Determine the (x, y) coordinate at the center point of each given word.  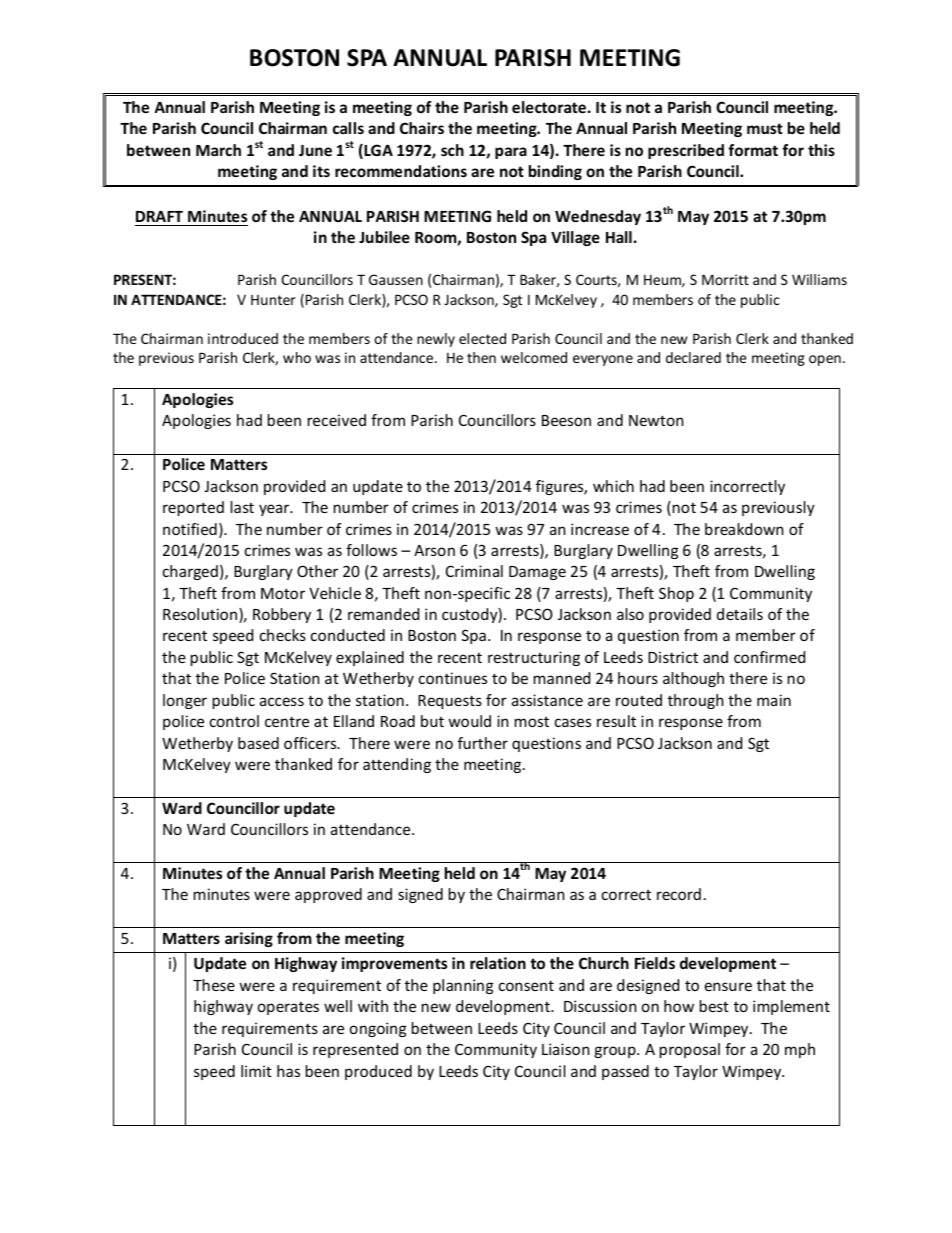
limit (256, 1071)
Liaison (565, 1049)
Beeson (566, 420)
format (753, 150)
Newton (656, 420)
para (511, 153)
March (218, 150)
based (258, 743)
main (774, 700)
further (483, 743)
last (242, 507)
